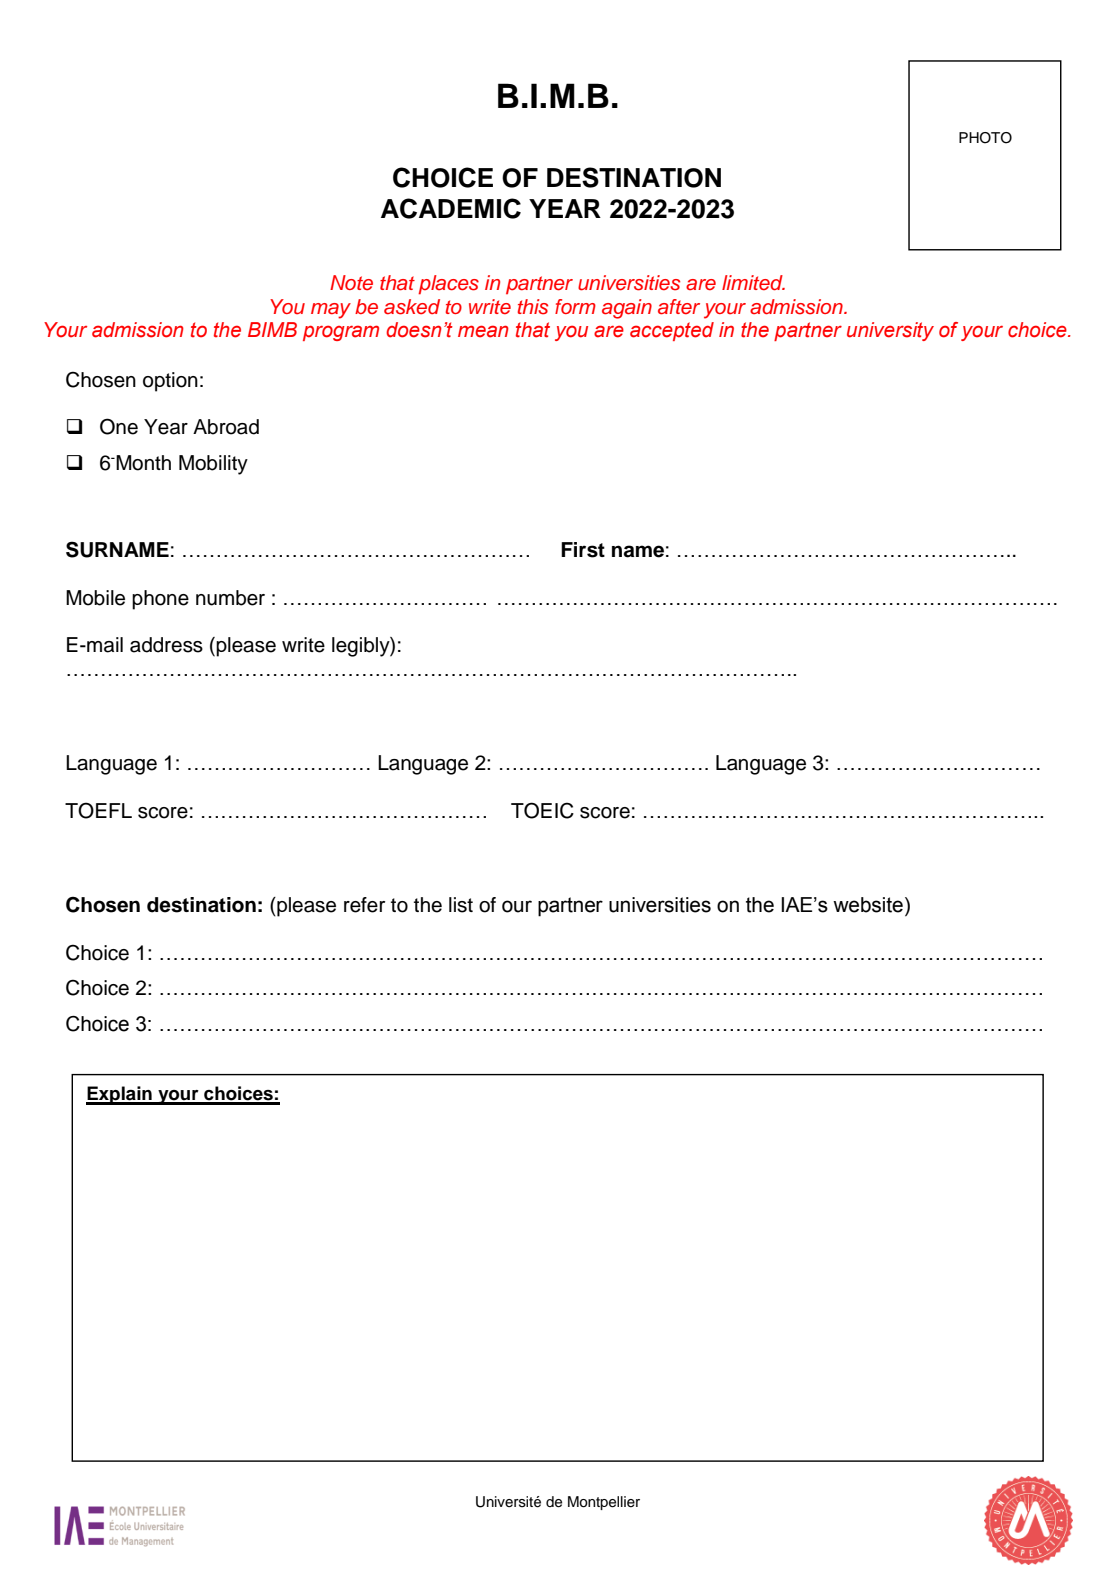 Image resolution: width=1115 pixels, height=1577 pixels. I want to click on refer, so click(364, 905).
